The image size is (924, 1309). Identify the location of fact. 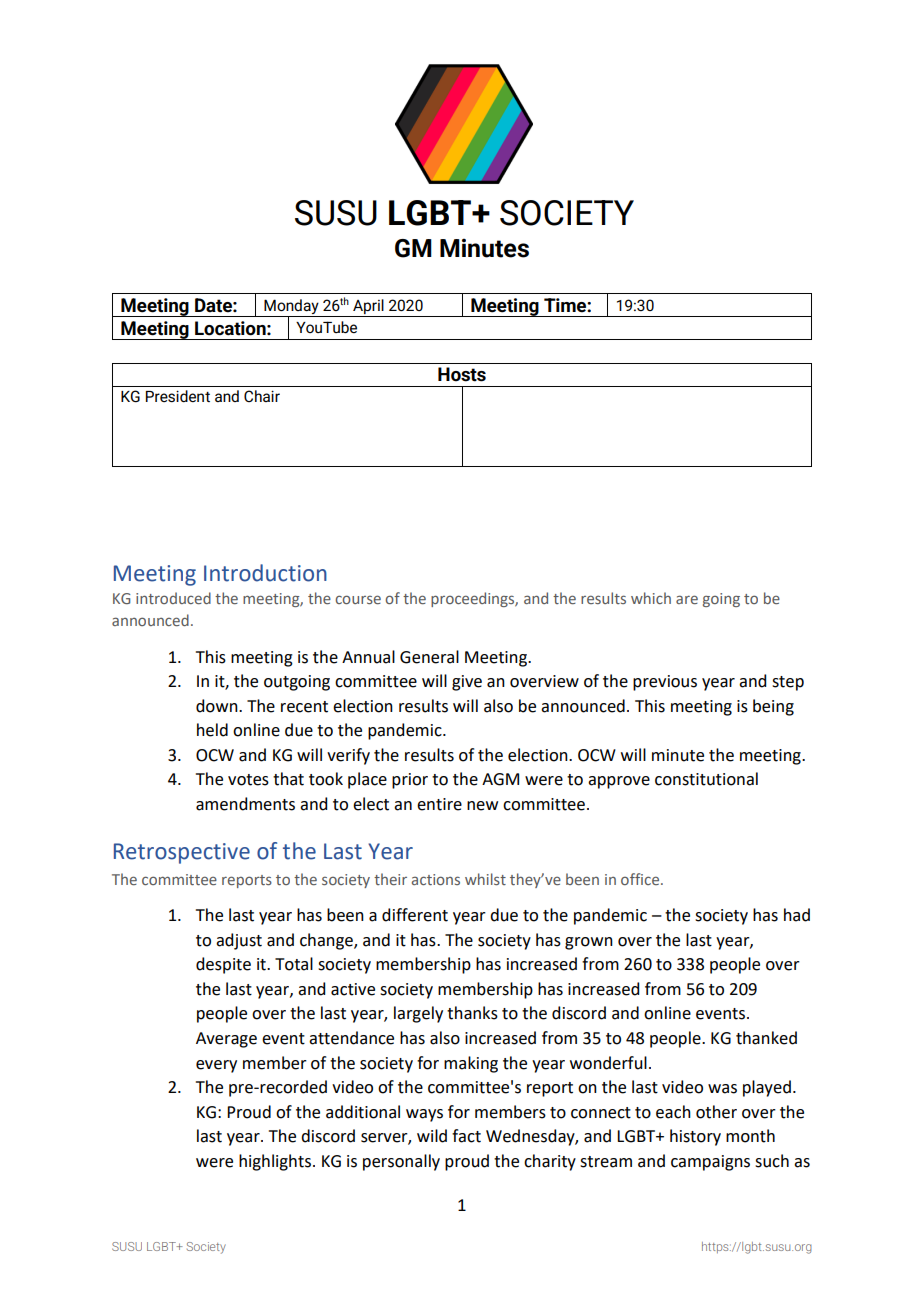
(466, 1136).
